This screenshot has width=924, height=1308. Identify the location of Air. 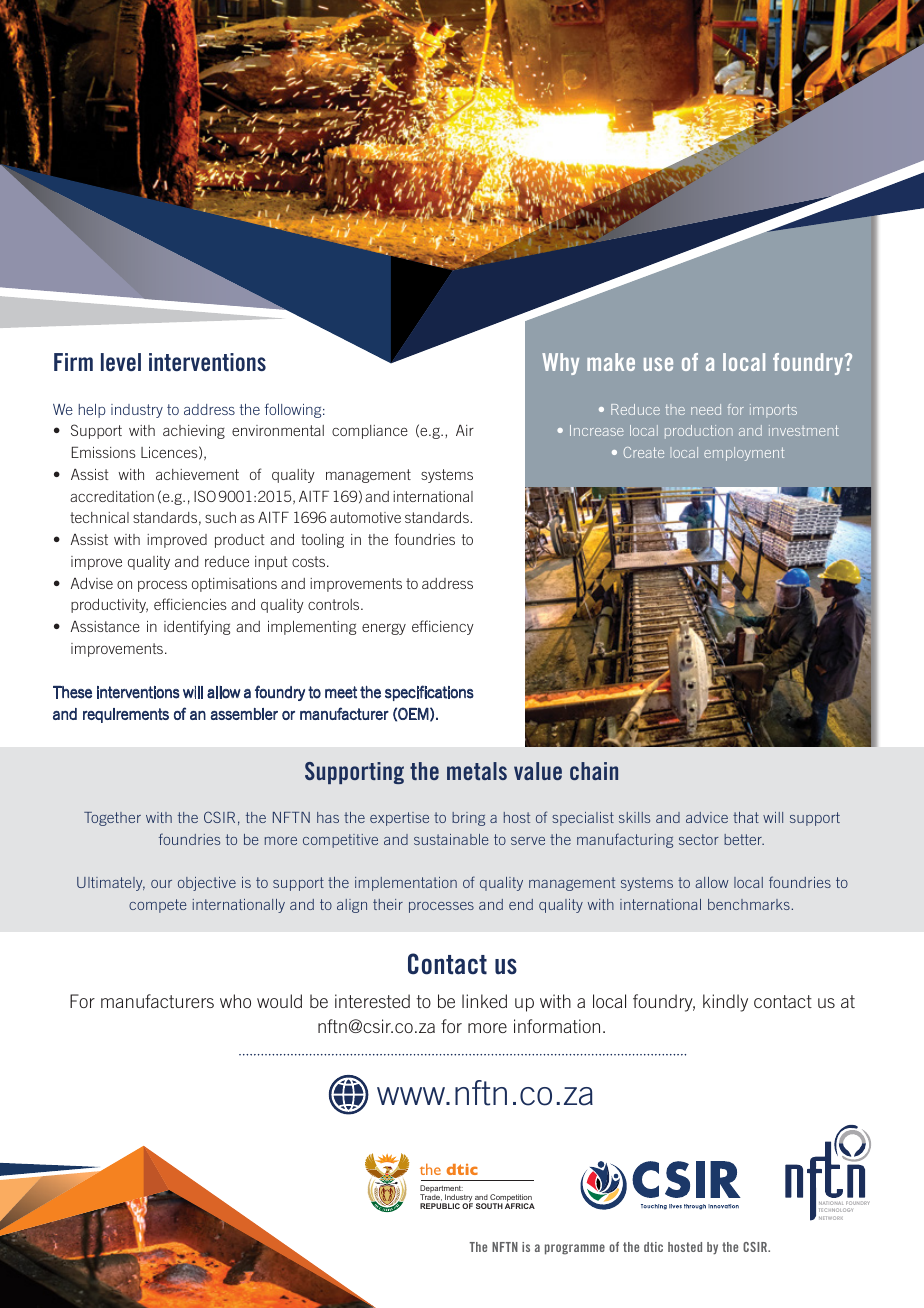
(465, 430).
